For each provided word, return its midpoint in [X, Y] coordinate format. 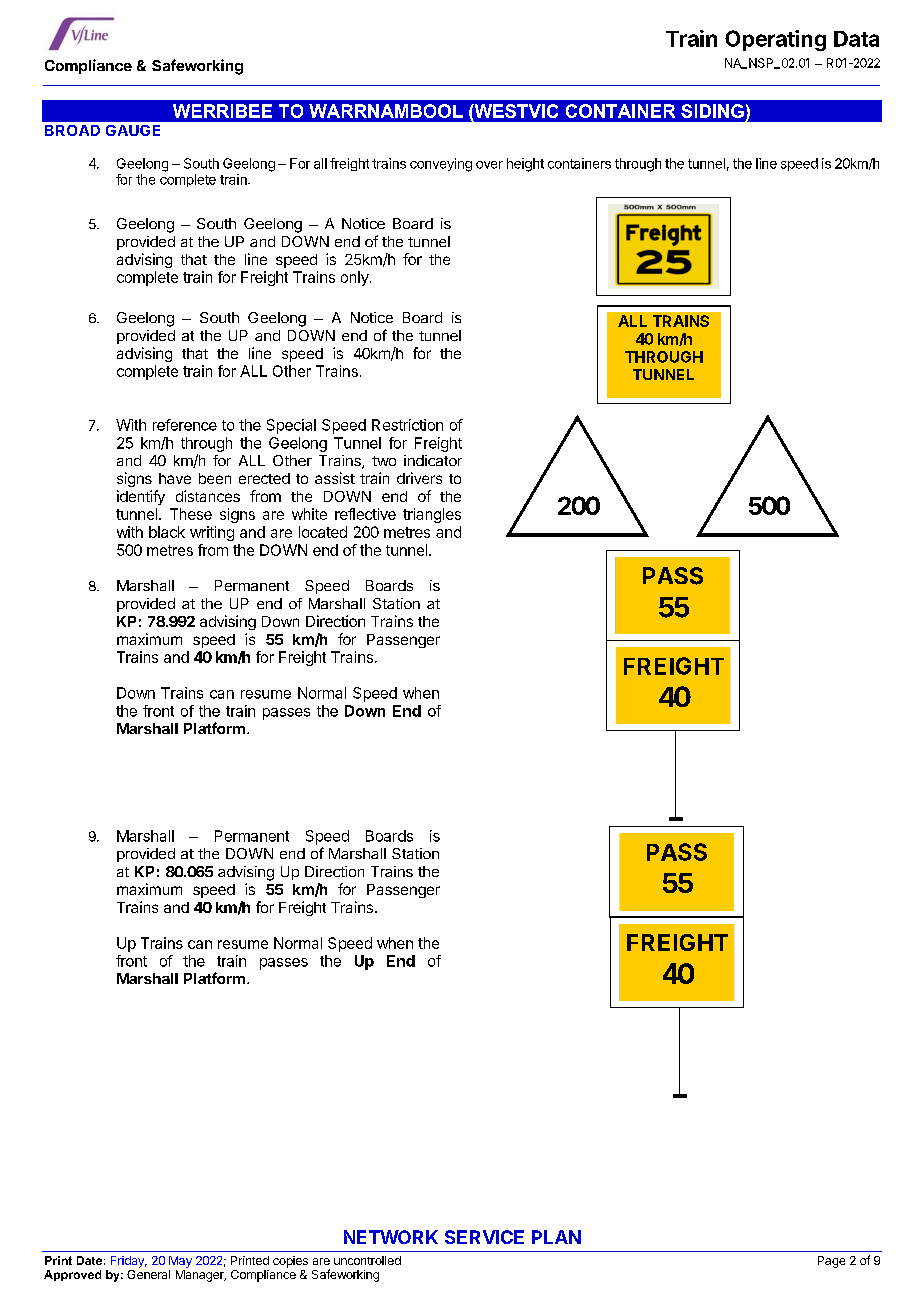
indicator [433, 460]
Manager [201, 1276]
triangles [432, 515]
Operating [775, 40]
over [489, 165]
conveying [441, 165]
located [323, 532]
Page [831, 1262]
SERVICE [484, 1237]
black [167, 532]
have [175, 478]
